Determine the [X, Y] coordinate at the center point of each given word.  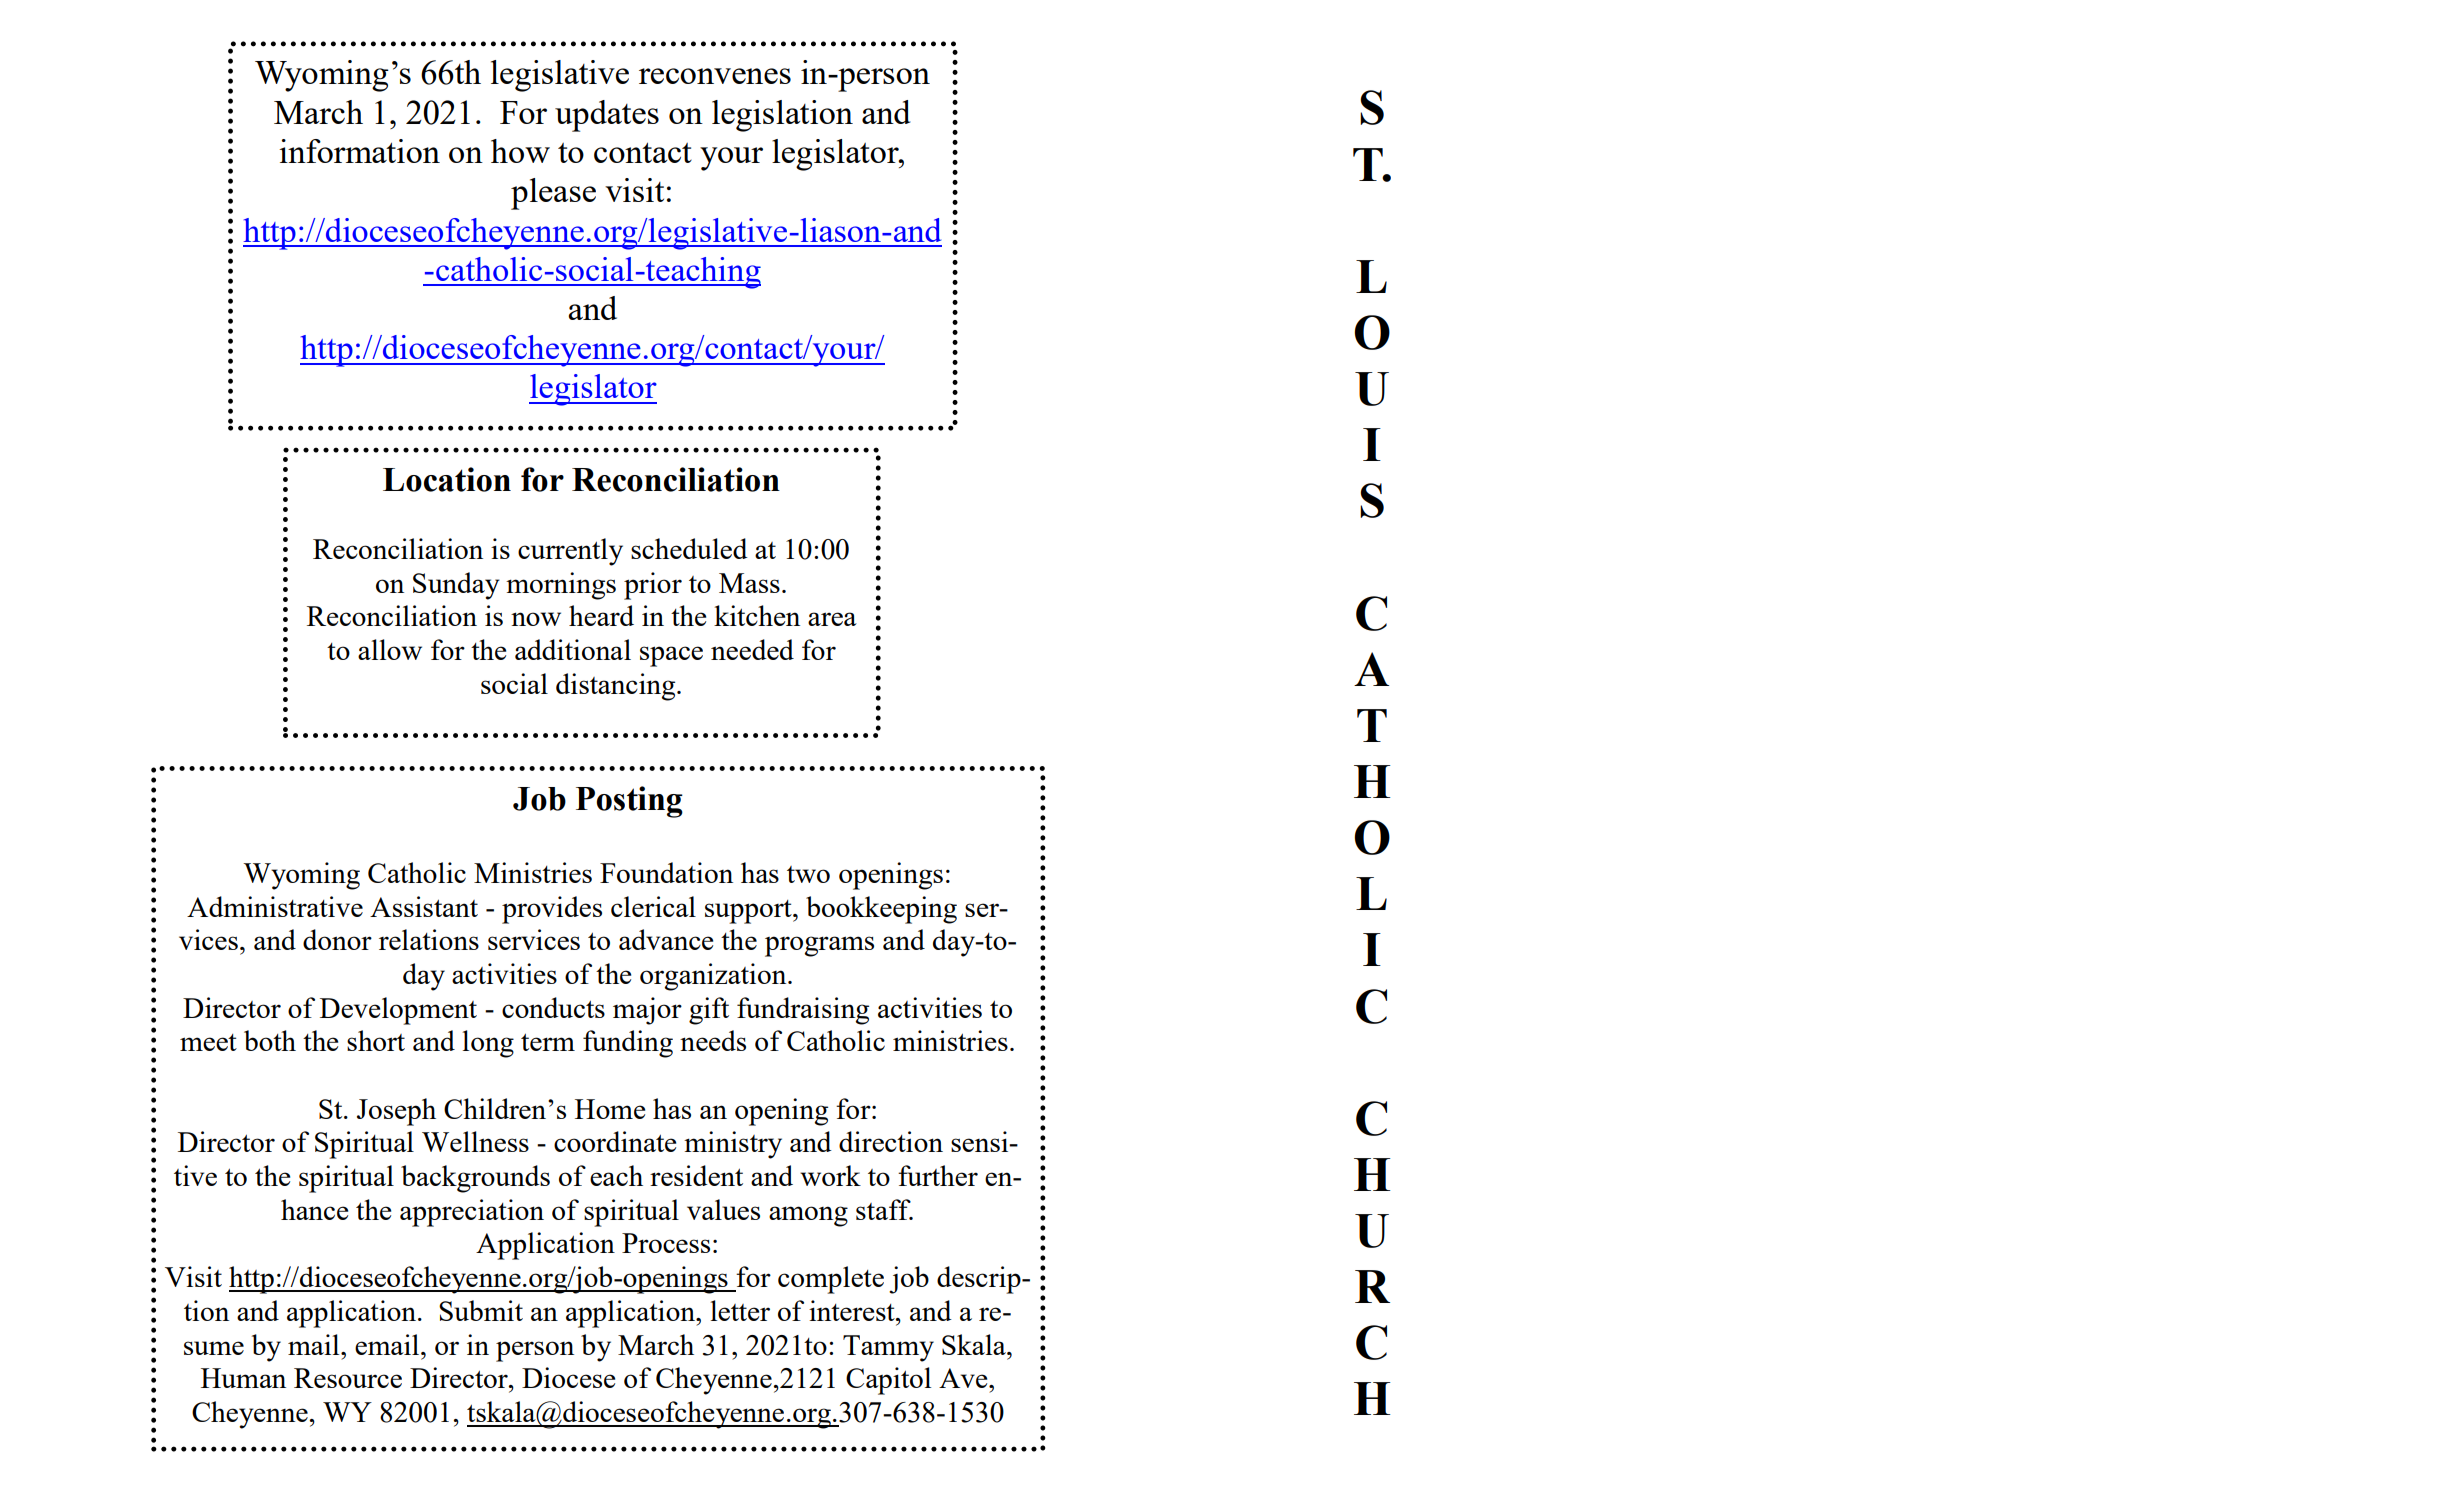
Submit [481, 1310]
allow [390, 649]
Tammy [888, 1348]
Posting [629, 802]
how [520, 151]
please [553, 194]
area [832, 619]
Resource [348, 1378]
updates [607, 116]
